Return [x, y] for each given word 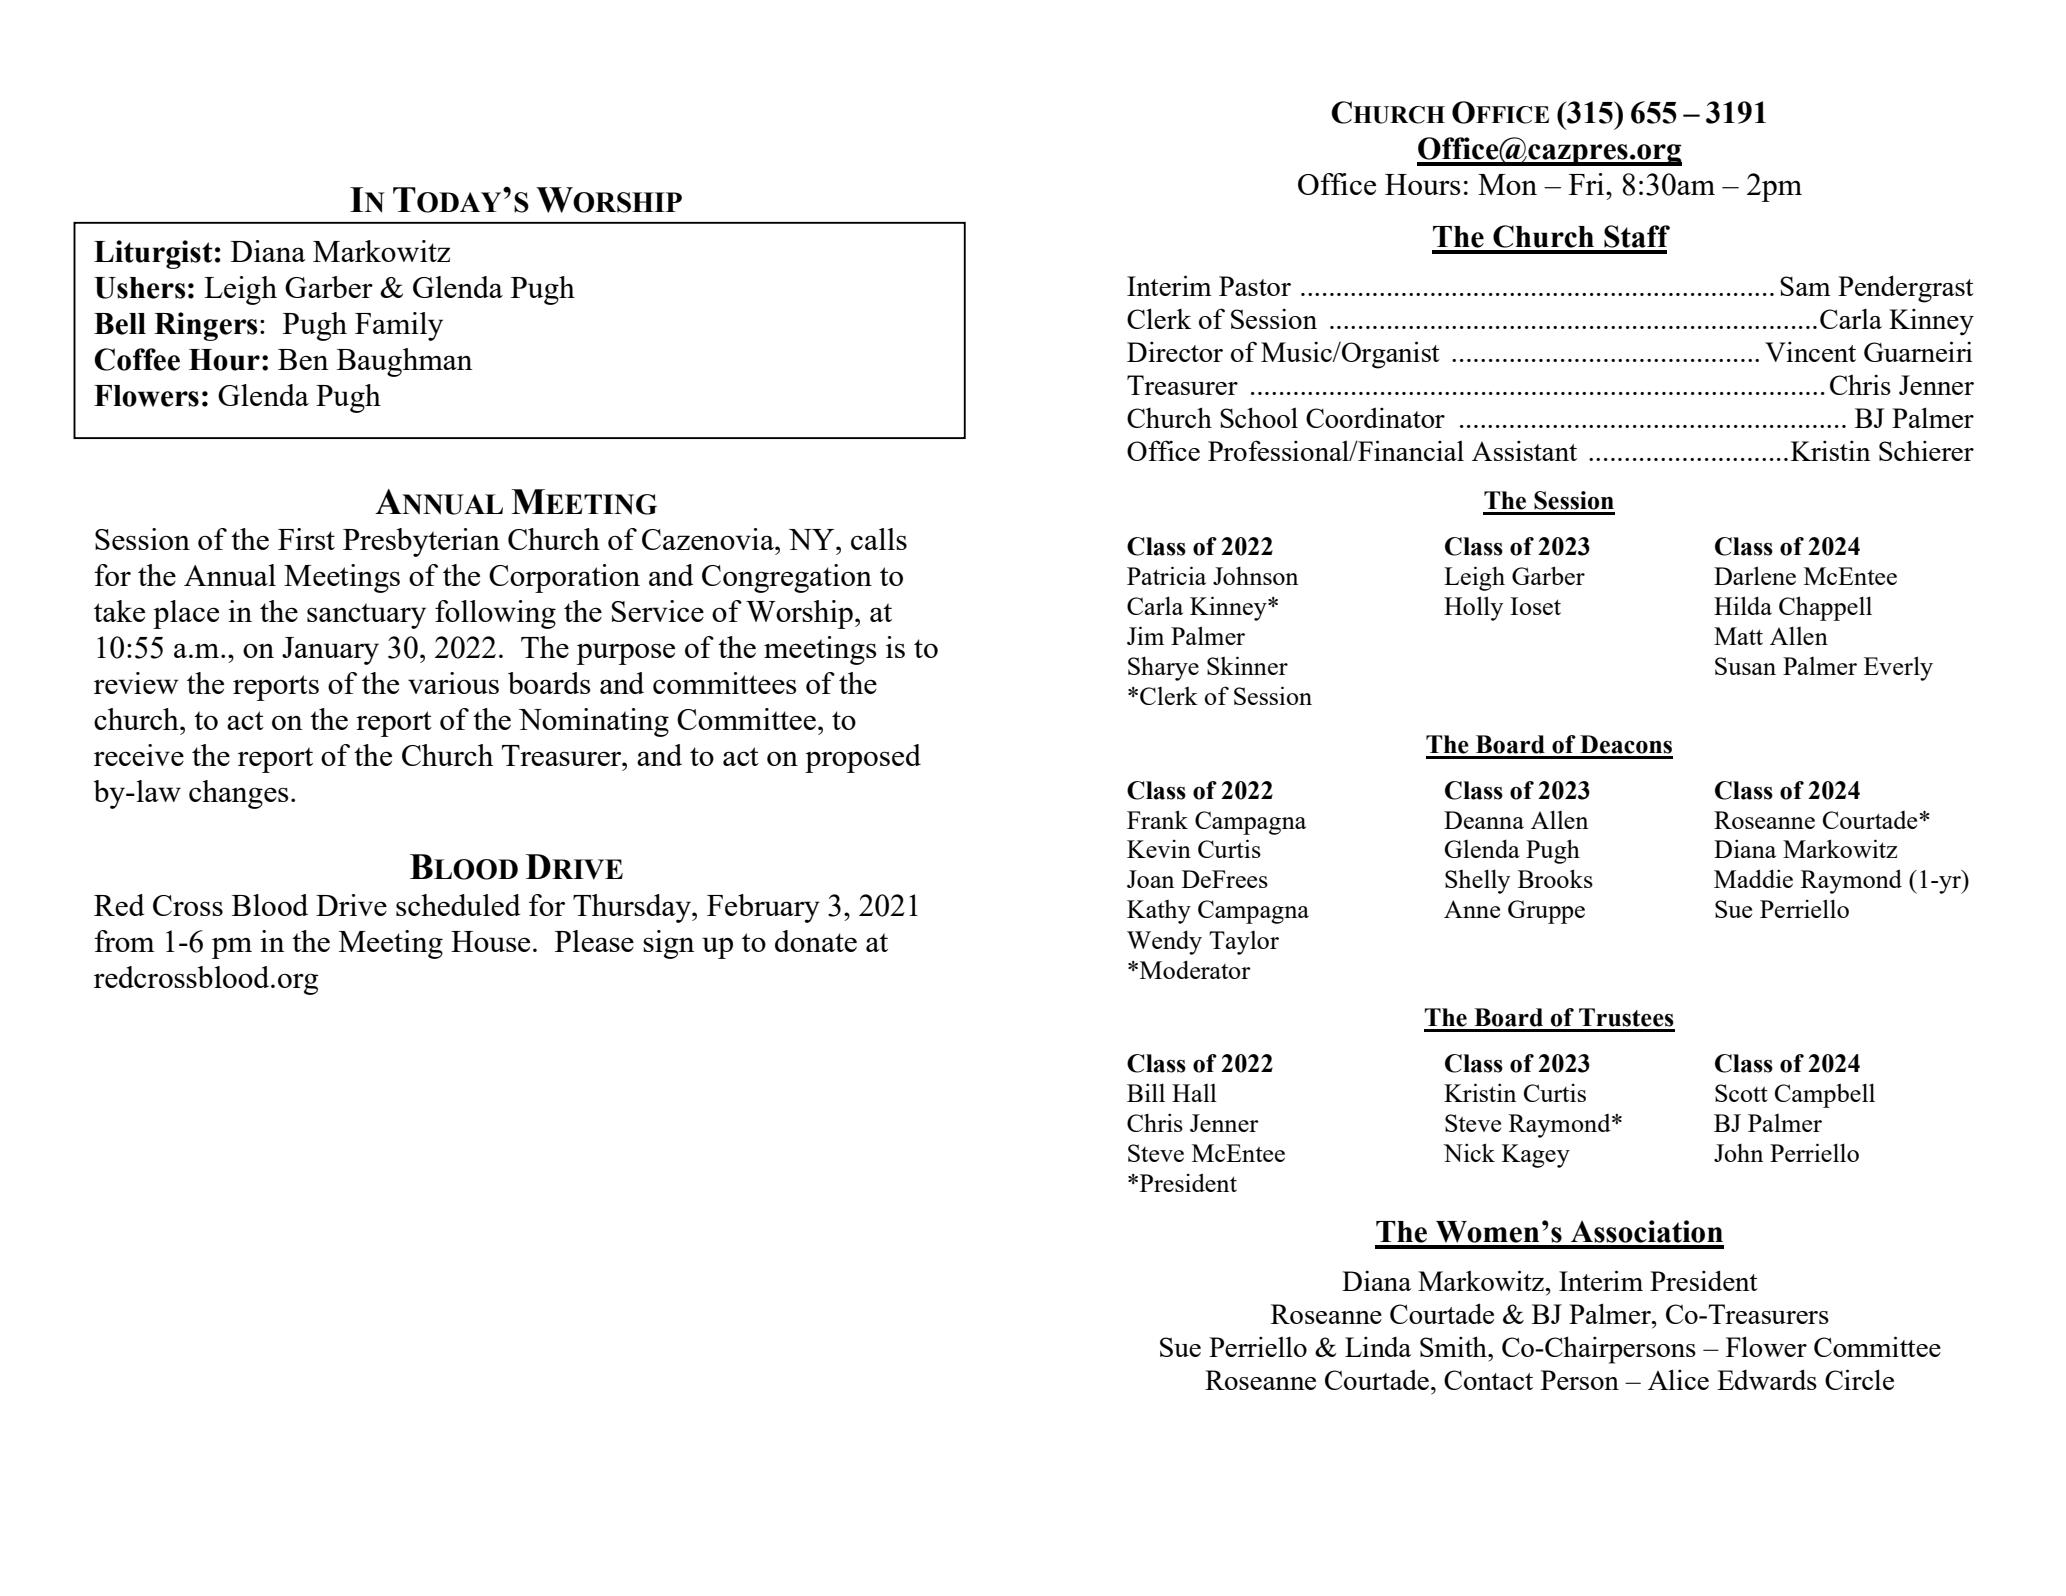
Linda [1378, 1346]
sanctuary [366, 616]
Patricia [1166, 575]
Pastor [1255, 286]
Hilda [1743, 605]
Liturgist [153, 254]
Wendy [1164, 942]
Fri [1588, 184]
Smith [1454, 1346]
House [490, 941]
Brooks [1555, 878]
